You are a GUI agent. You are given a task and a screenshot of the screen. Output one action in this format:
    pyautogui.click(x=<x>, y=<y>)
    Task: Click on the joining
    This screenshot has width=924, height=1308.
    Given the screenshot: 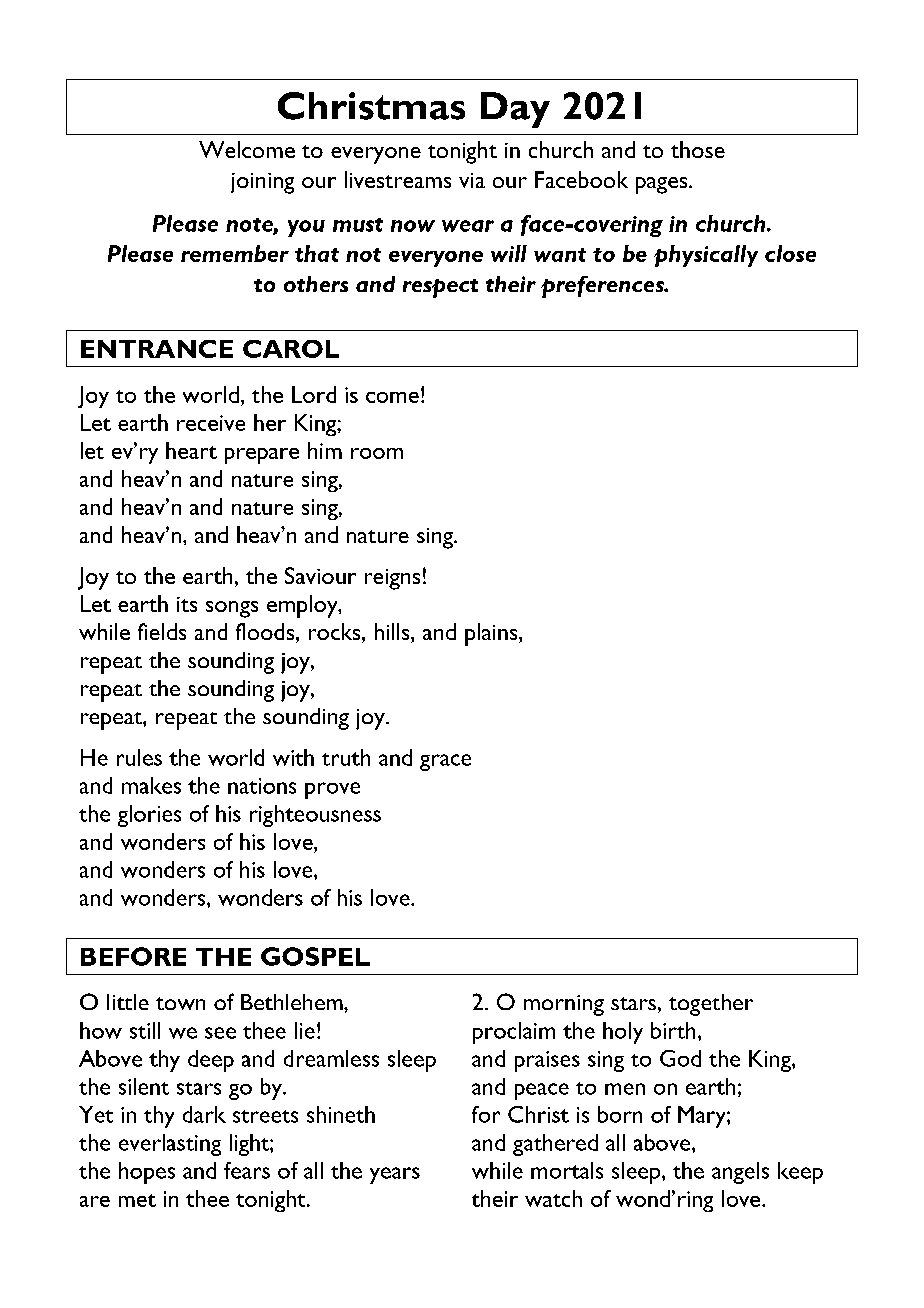 What is the action you would take?
    pyautogui.click(x=262, y=183)
